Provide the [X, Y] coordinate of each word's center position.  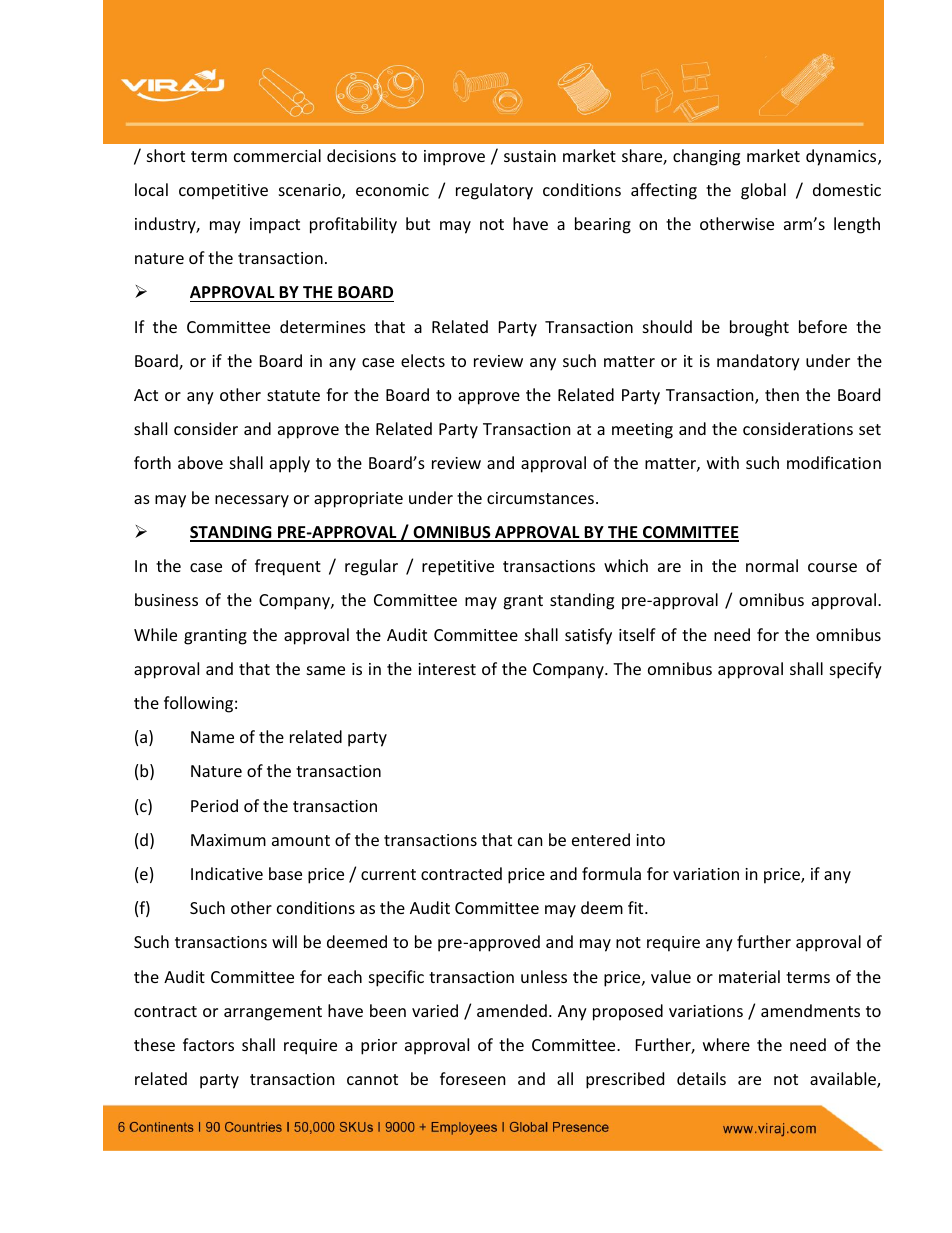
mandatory [758, 362]
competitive [223, 192]
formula [611, 873]
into [650, 840]
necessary [252, 501]
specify [856, 670]
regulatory [494, 191]
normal [772, 565]
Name [212, 737]
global [763, 191]
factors [208, 1044]
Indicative [227, 873]
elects [423, 360]
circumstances [540, 498]
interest [447, 669]
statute [293, 395]
